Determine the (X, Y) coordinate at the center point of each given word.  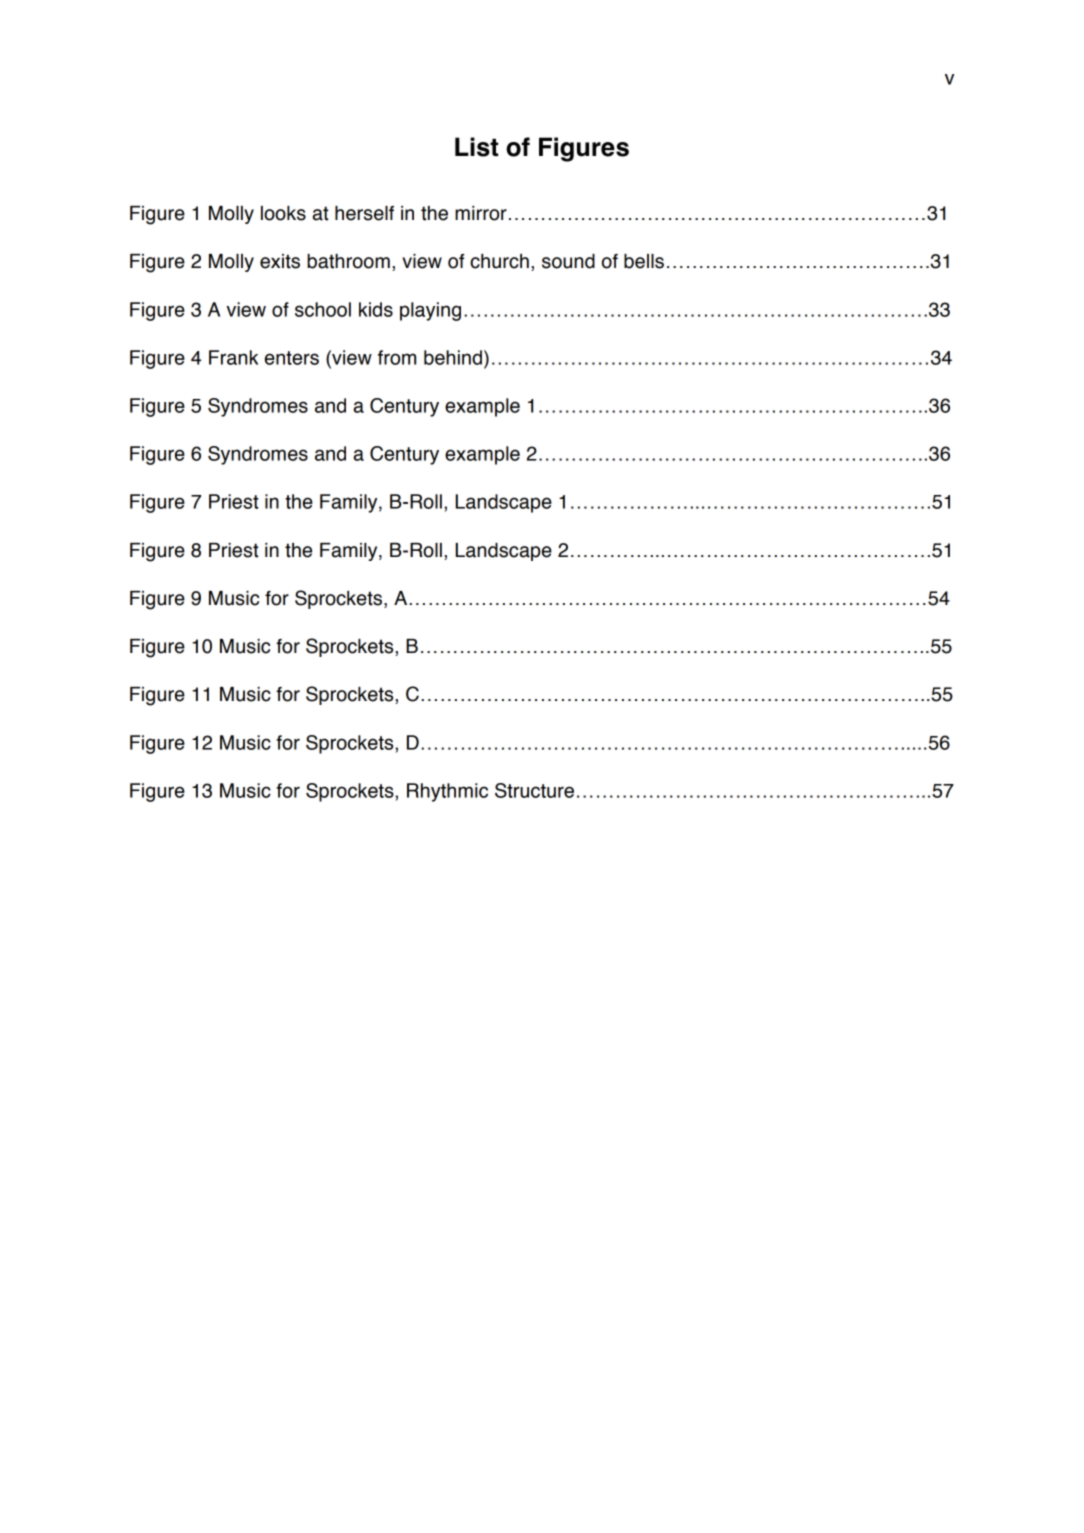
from (397, 357)
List (476, 147)
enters (292, 358)
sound (568, 261)
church (499, 261)
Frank (233, 357)
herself (364, 213)
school (323, 309)
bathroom (348, 261)
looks (283, 213)
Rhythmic (447, 792)
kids (376, 309)
